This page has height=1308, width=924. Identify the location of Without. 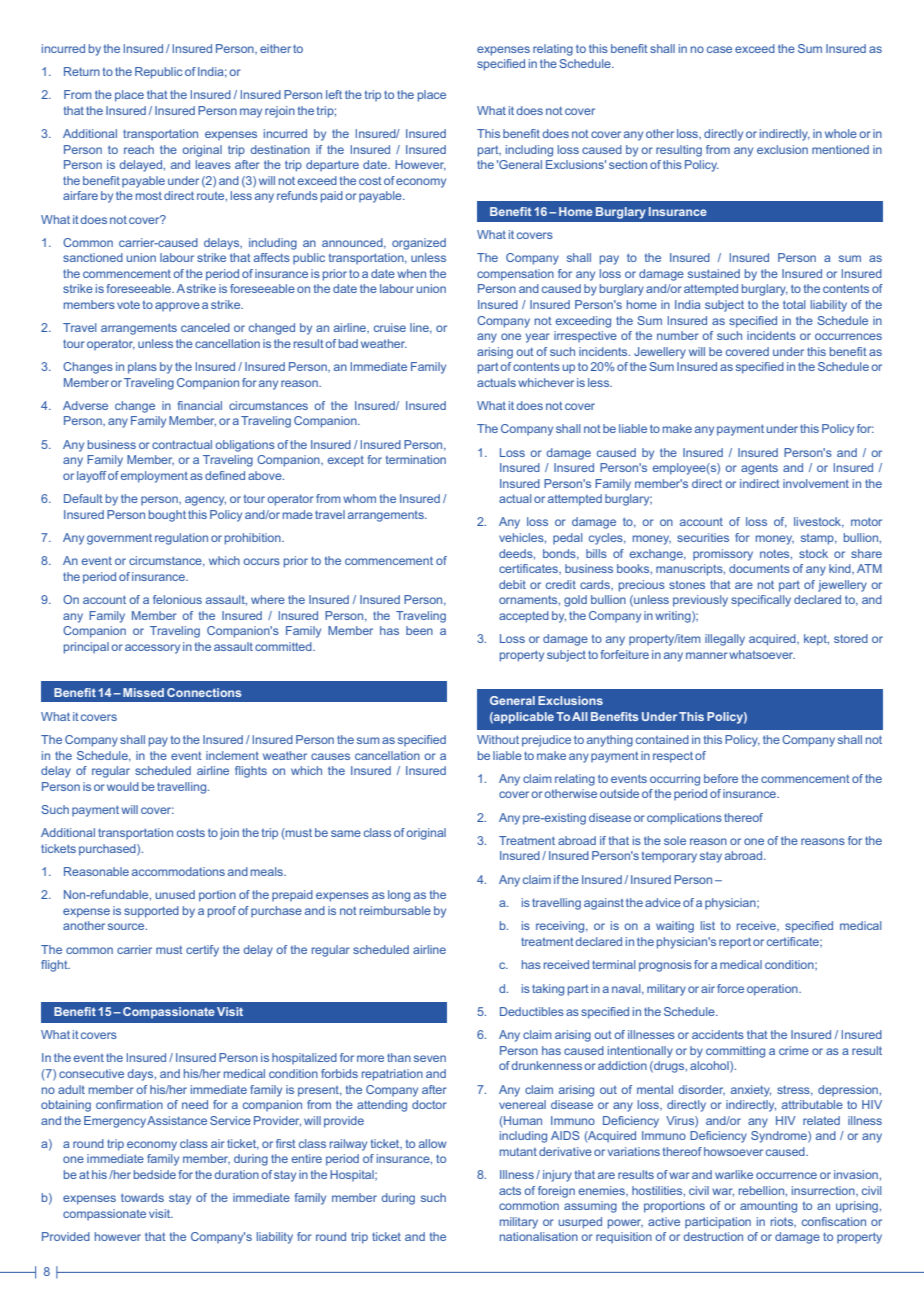
(498, 739).
